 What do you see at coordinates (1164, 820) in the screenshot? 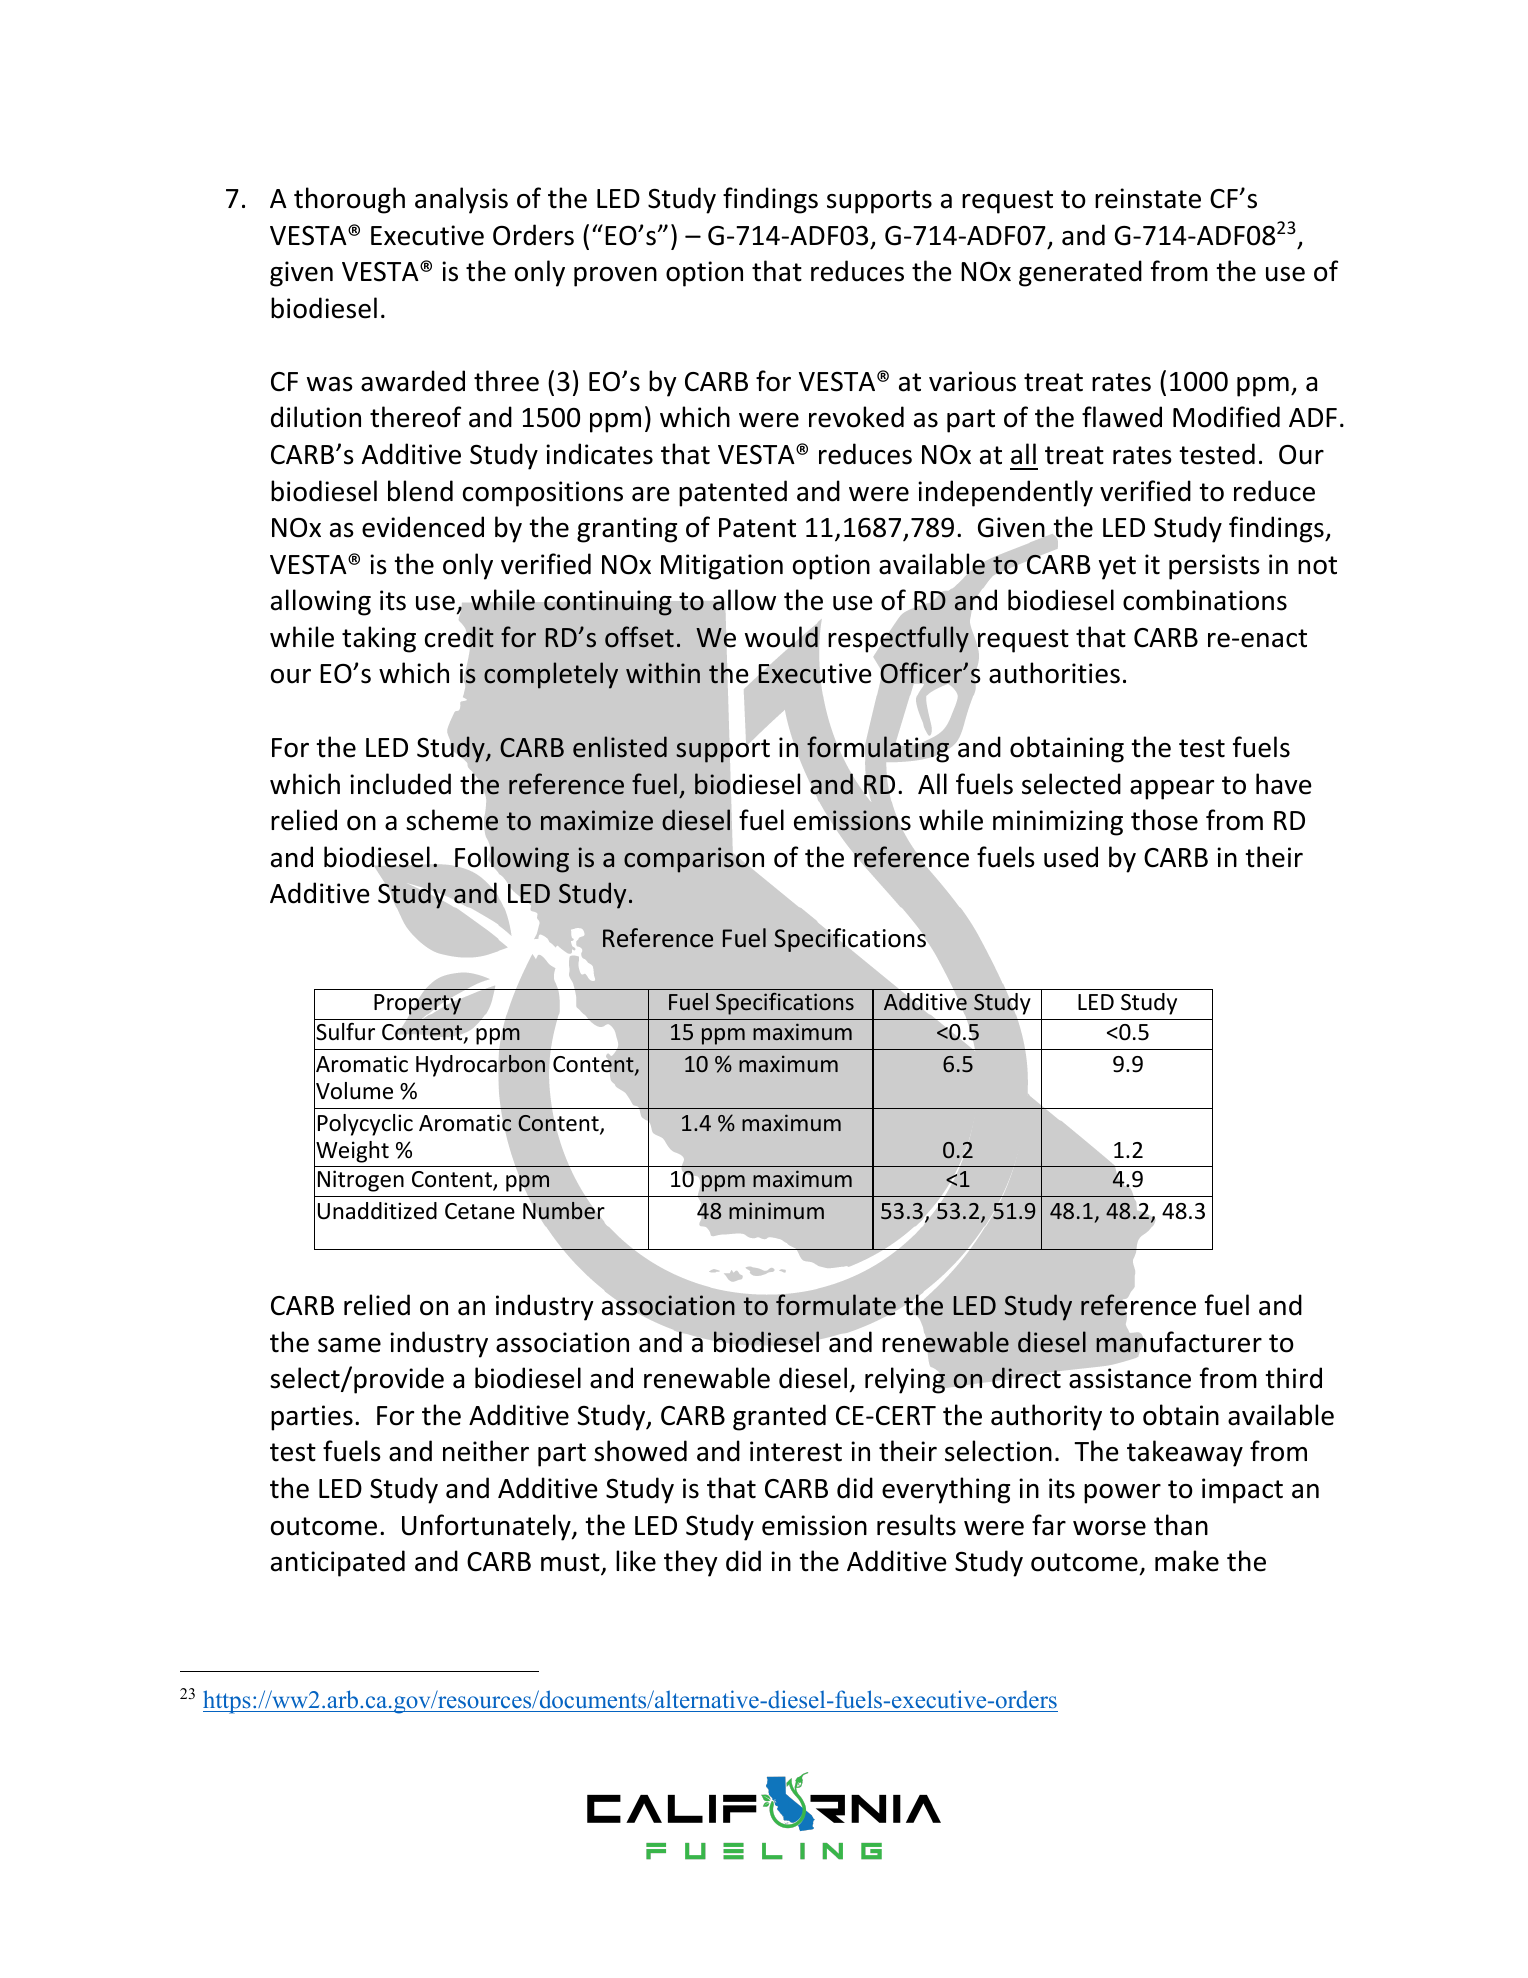
I see `those` at bounding box center [1164, 820].
